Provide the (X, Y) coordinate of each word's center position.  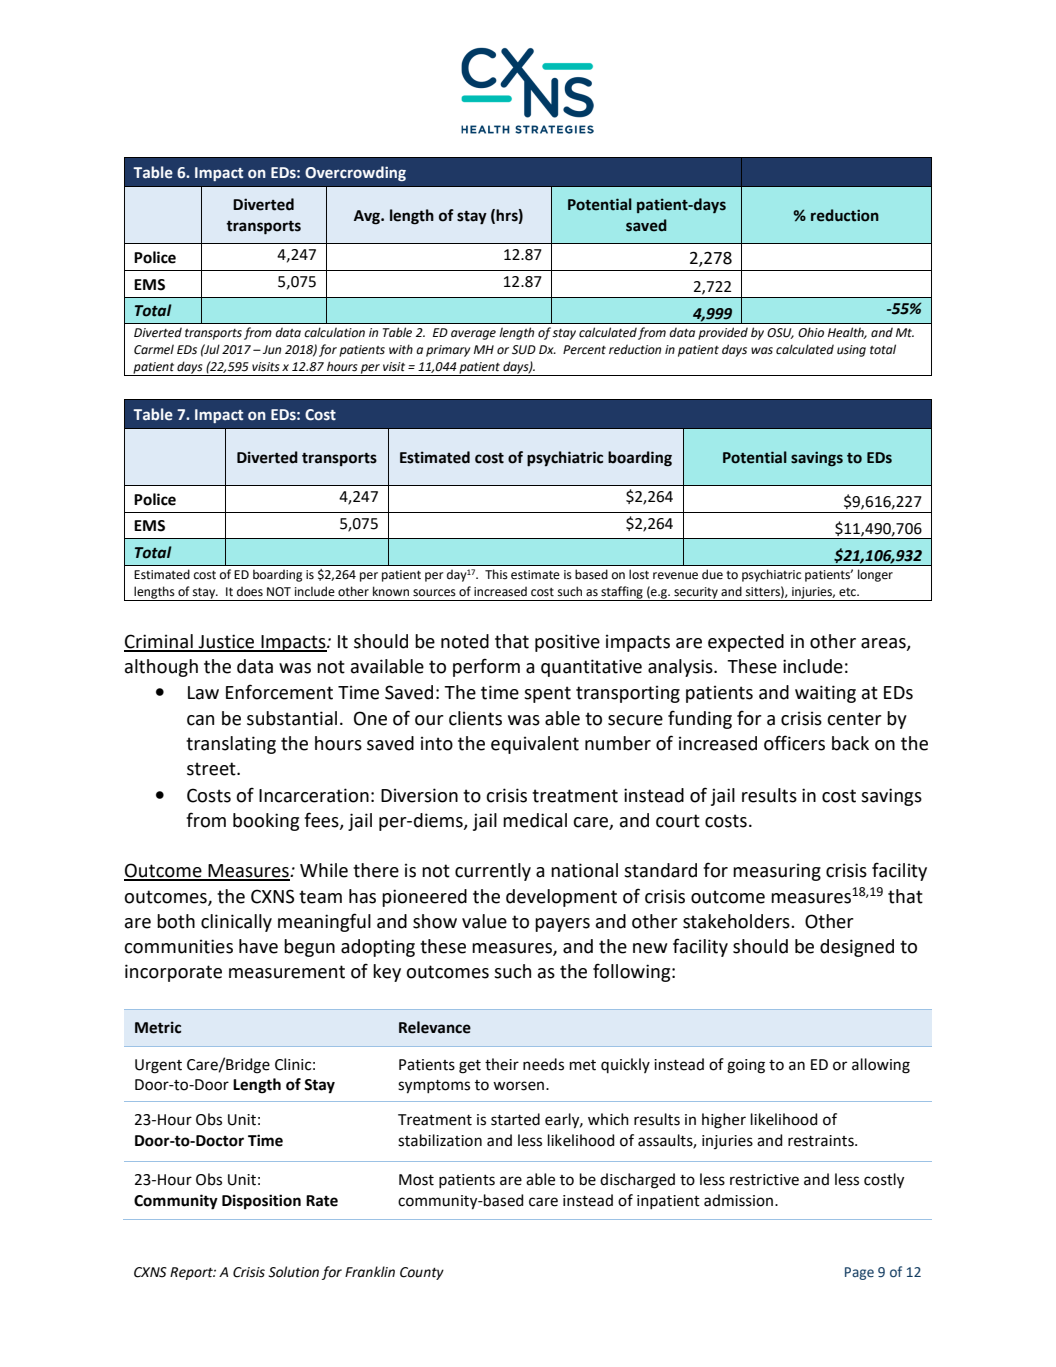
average (473, 335)
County (422, 1273)
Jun (272, 349)
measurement (287, 972)
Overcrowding (355, 173)
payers (562, 925)
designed (857, 948)
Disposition (261, 1202)
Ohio (811, 332)
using (851, 351)
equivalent (535, 745)
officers (794, 743)
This (496, 574)
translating (231, 745)
